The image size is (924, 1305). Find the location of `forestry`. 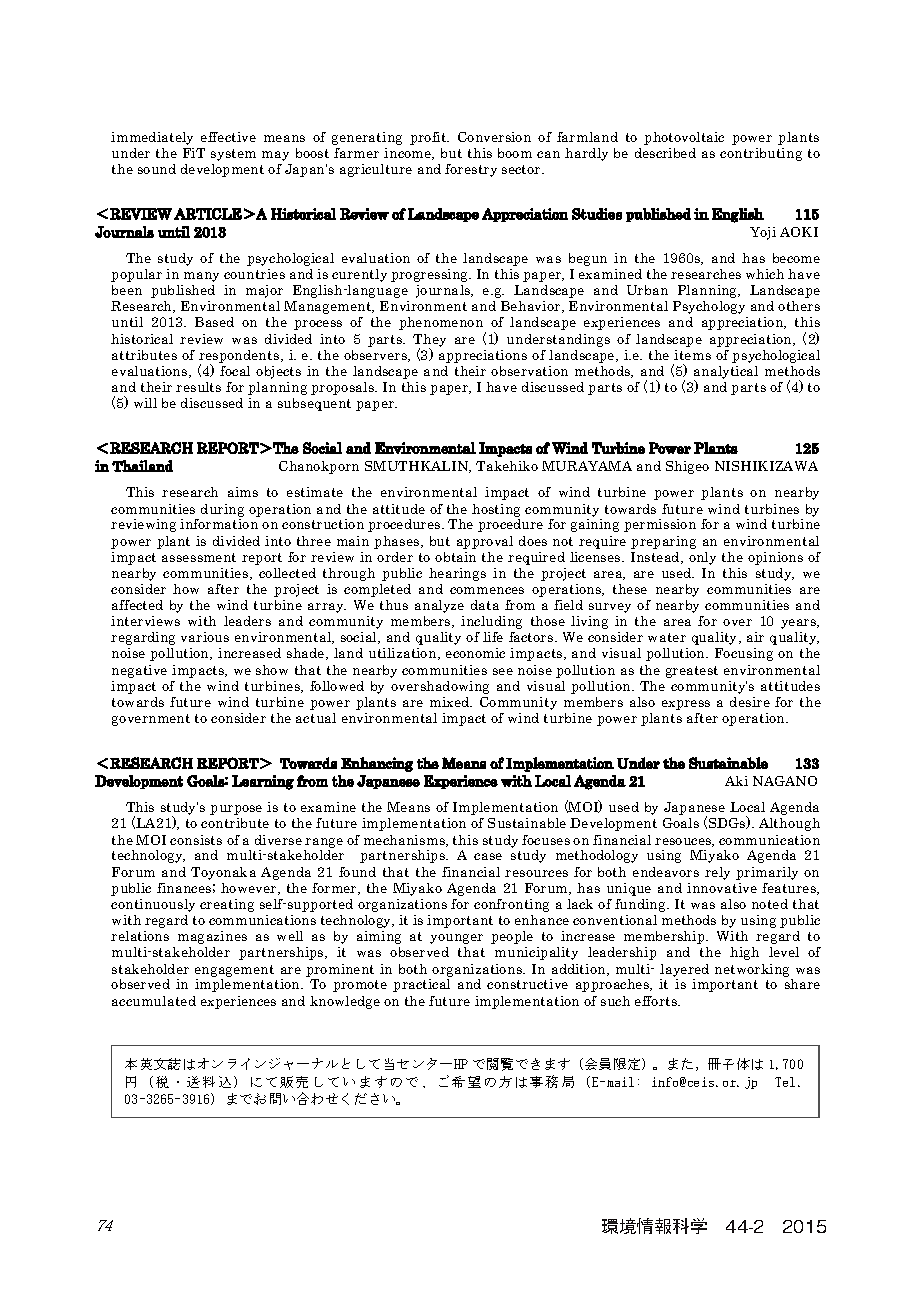

forestry is located at coordinates (471, 170).
